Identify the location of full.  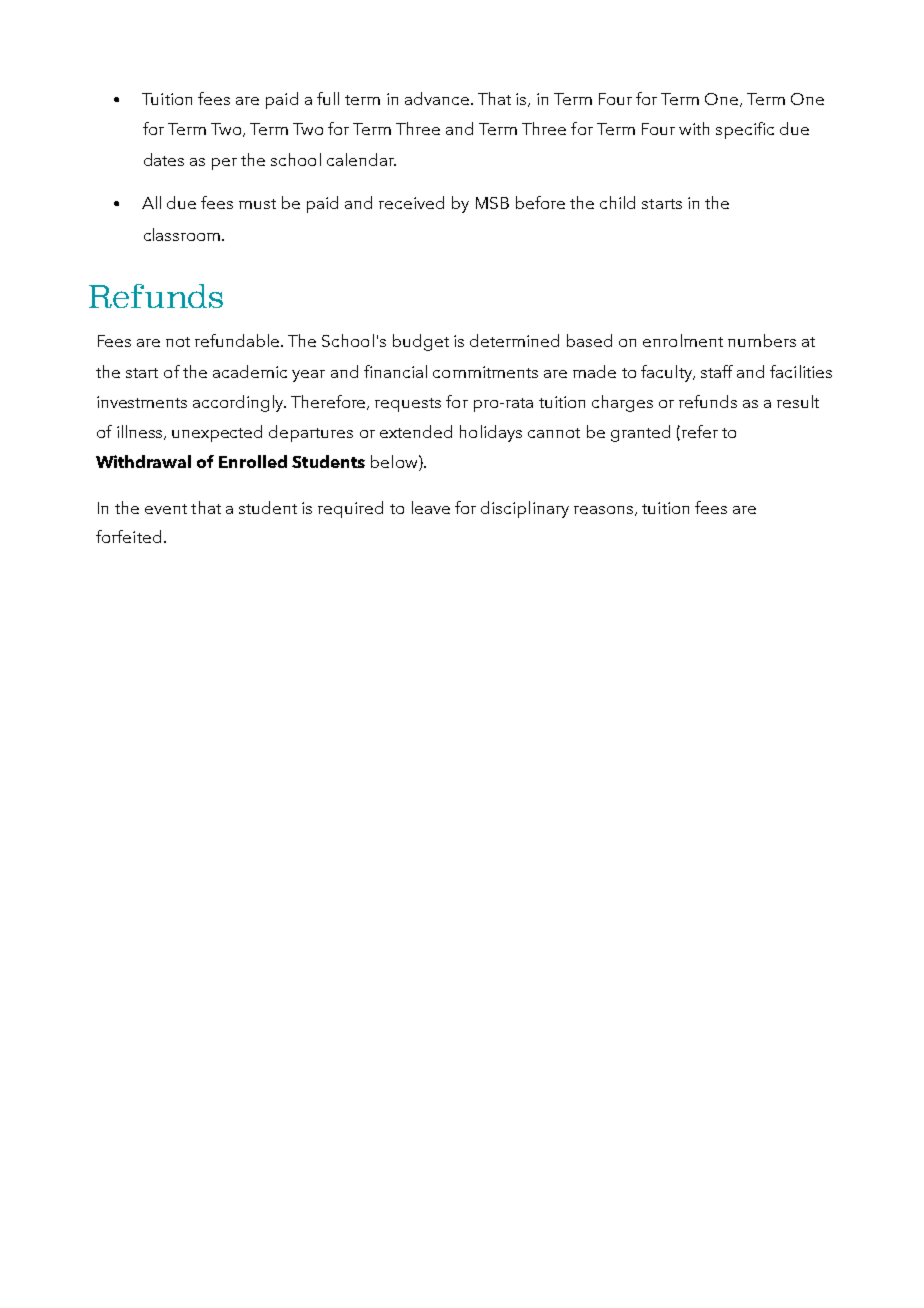
(328, 98).
